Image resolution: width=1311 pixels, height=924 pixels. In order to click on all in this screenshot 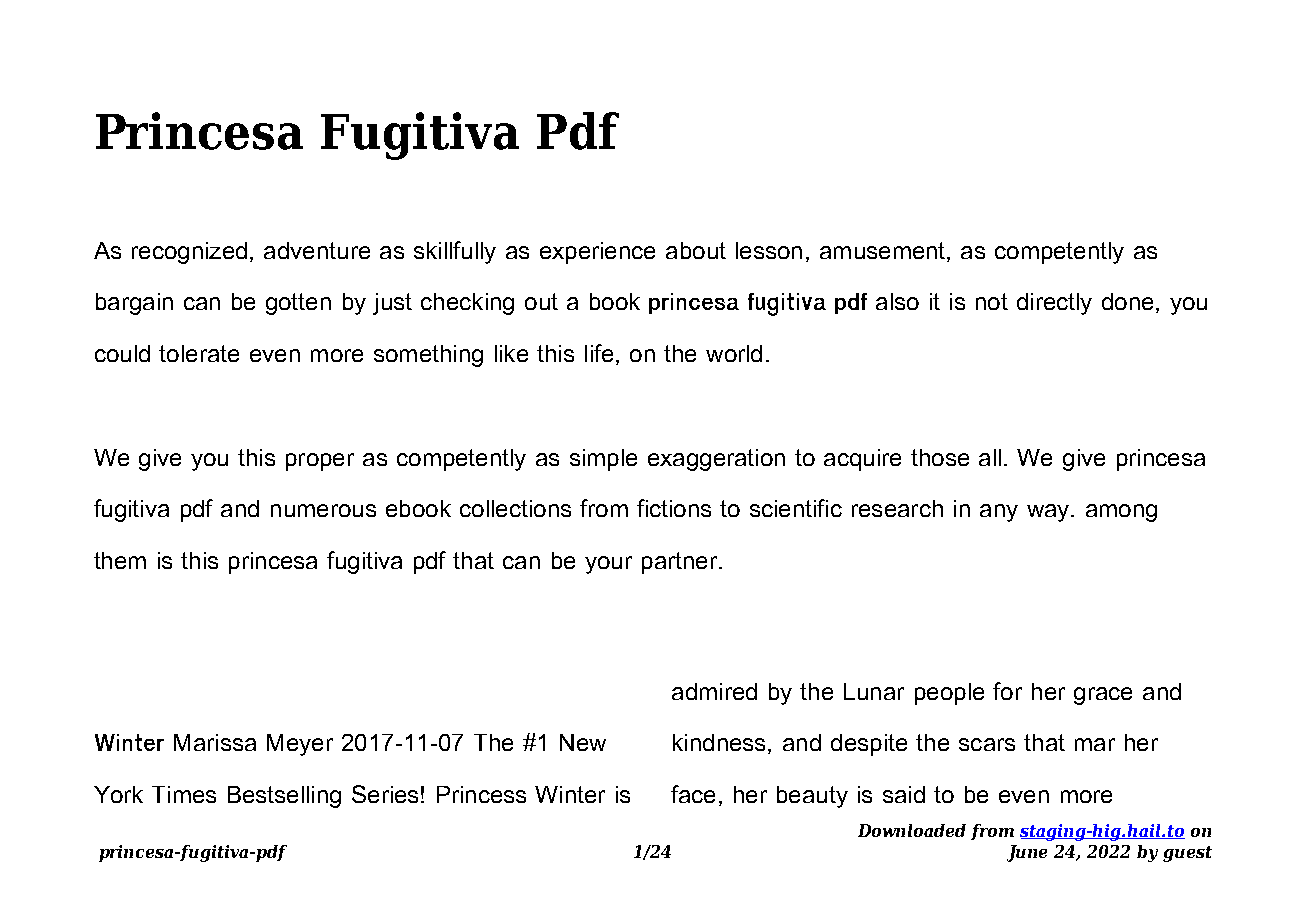, I will do `click(990, 457)`.
